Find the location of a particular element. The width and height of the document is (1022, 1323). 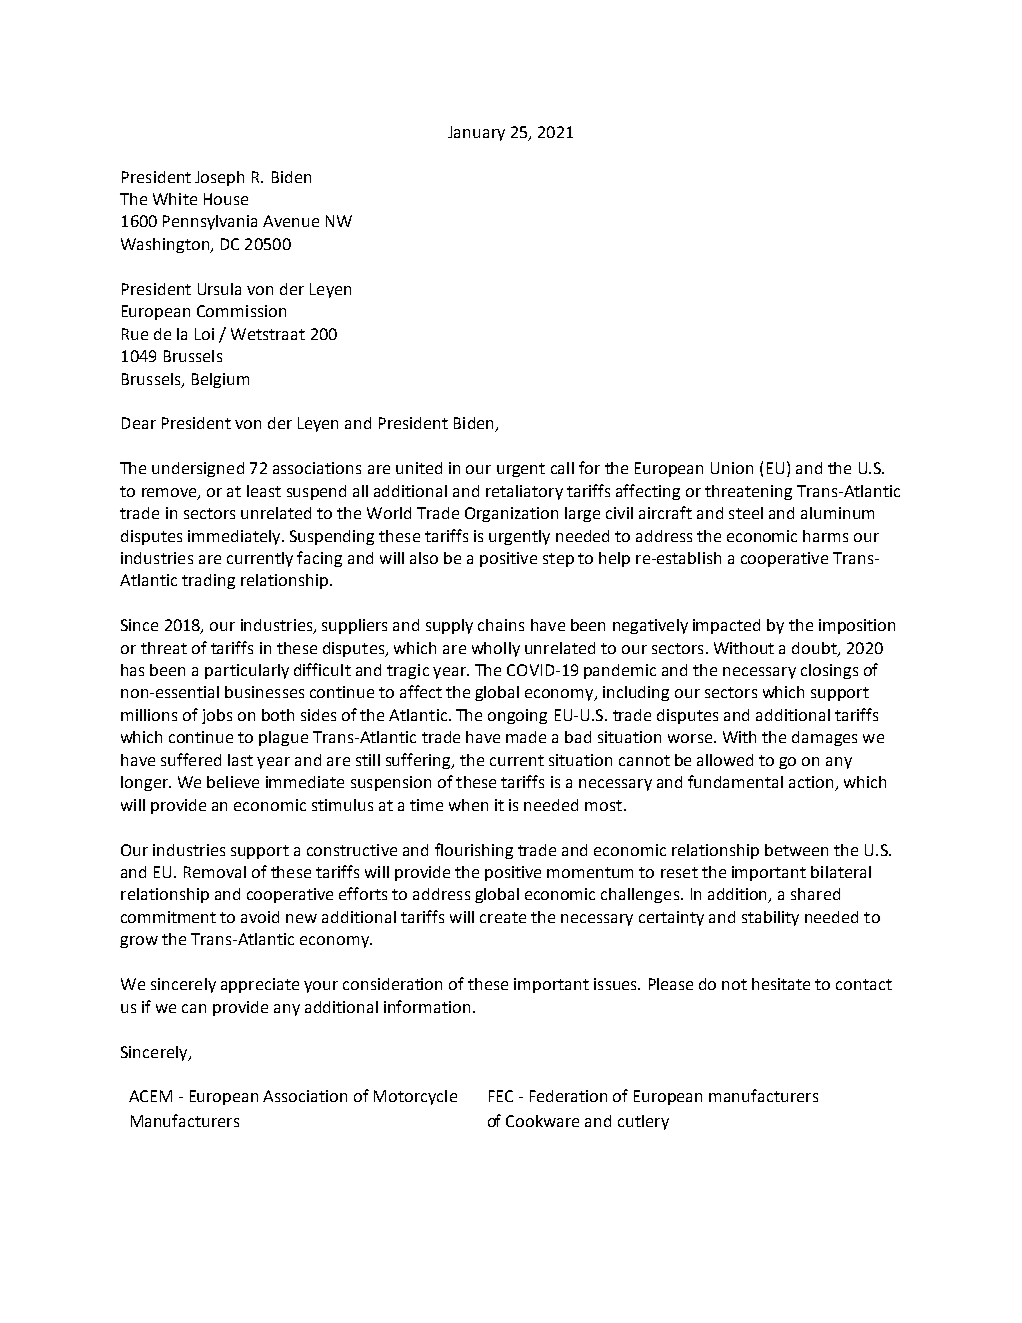

Joseph is located at coordinates (219, 178).
